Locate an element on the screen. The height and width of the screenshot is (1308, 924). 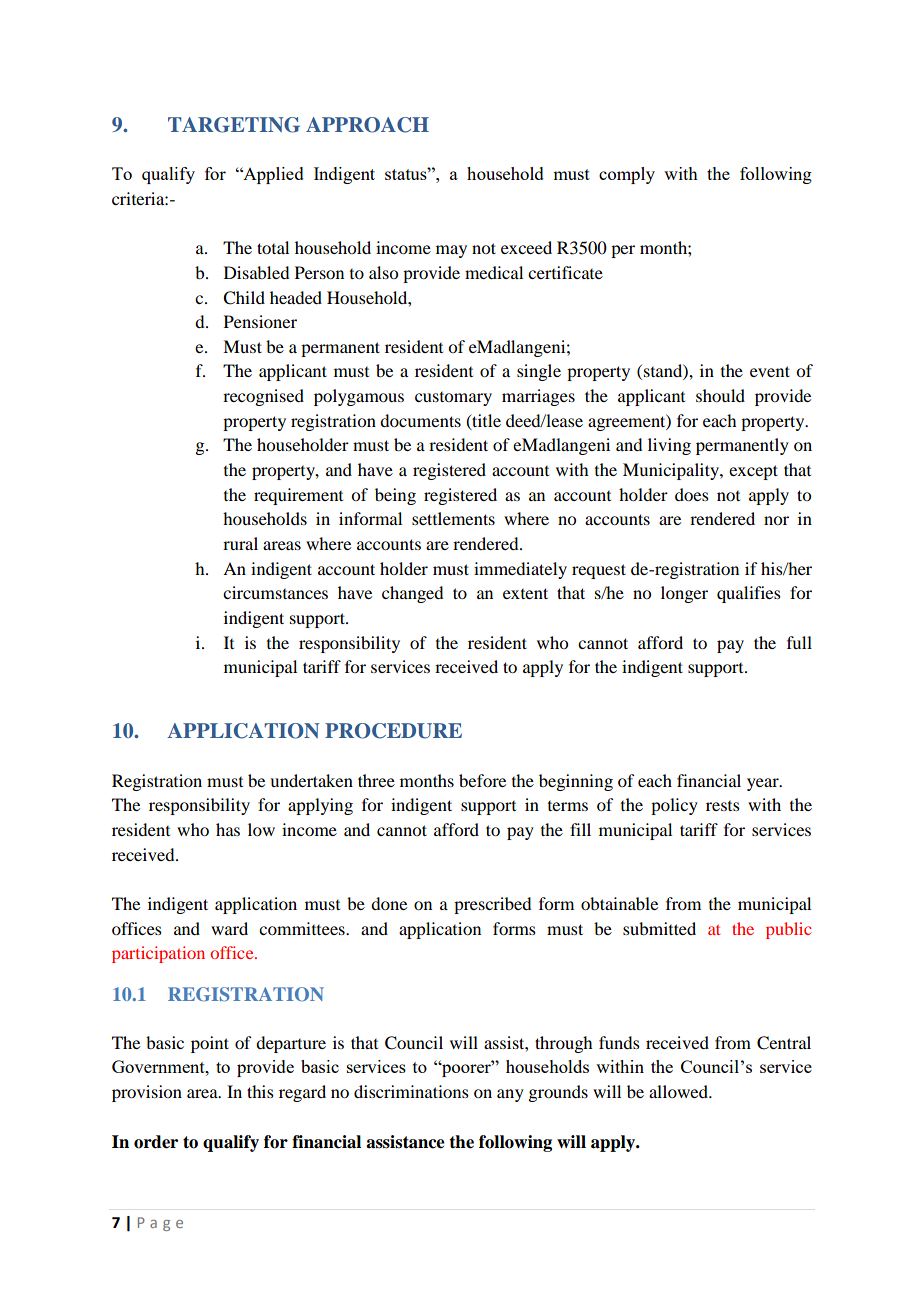
comply is located at coordinates (627, 175).
